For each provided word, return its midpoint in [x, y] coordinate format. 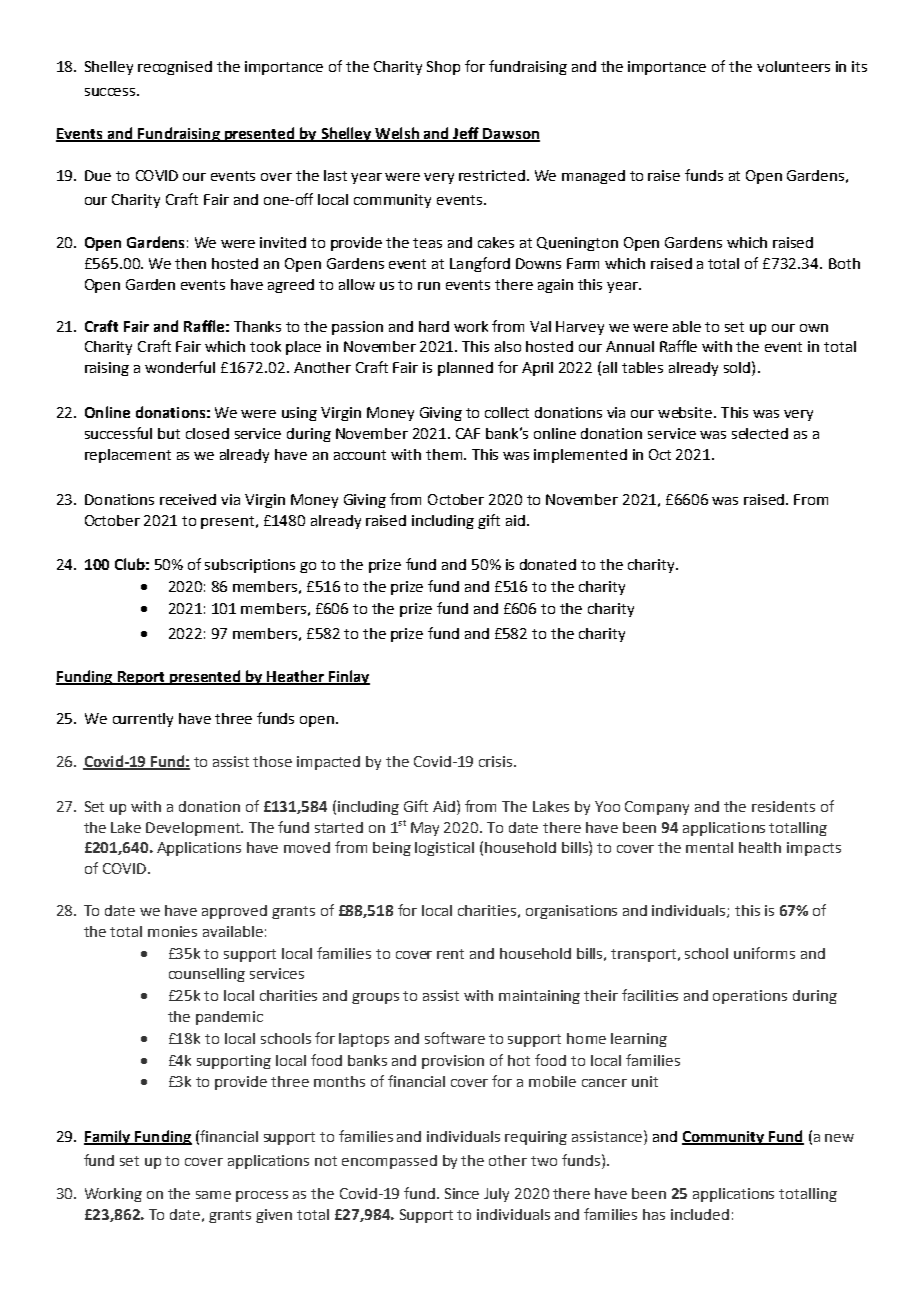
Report [141, 678]
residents [783, 806]
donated [548, 564]
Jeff [466, 134]
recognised [175, 68]
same [213, 1195]
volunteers [793, 66]
